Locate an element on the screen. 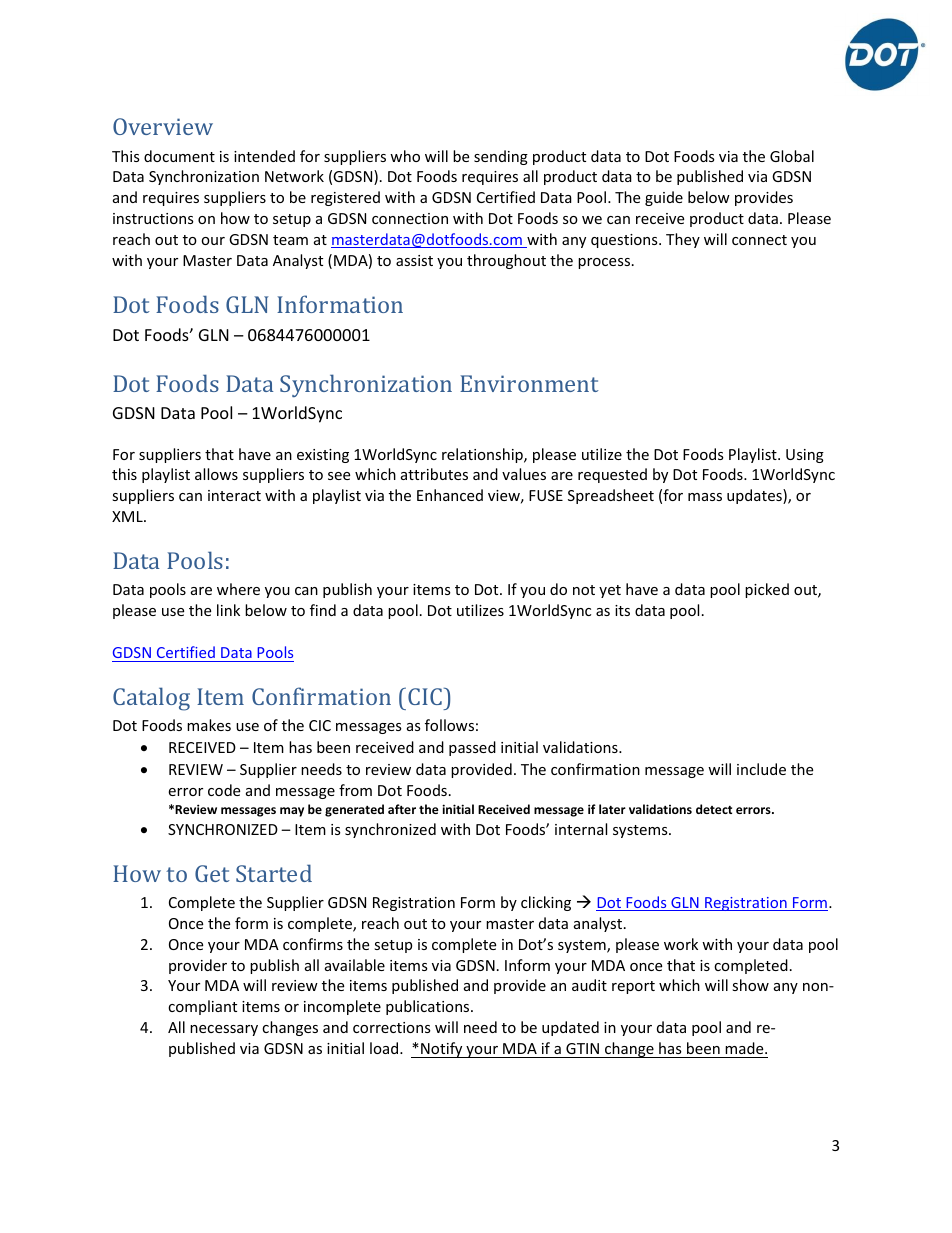 The height and width of the screenshot is (1233, 952). guide is located at coordinates (664, 198).
